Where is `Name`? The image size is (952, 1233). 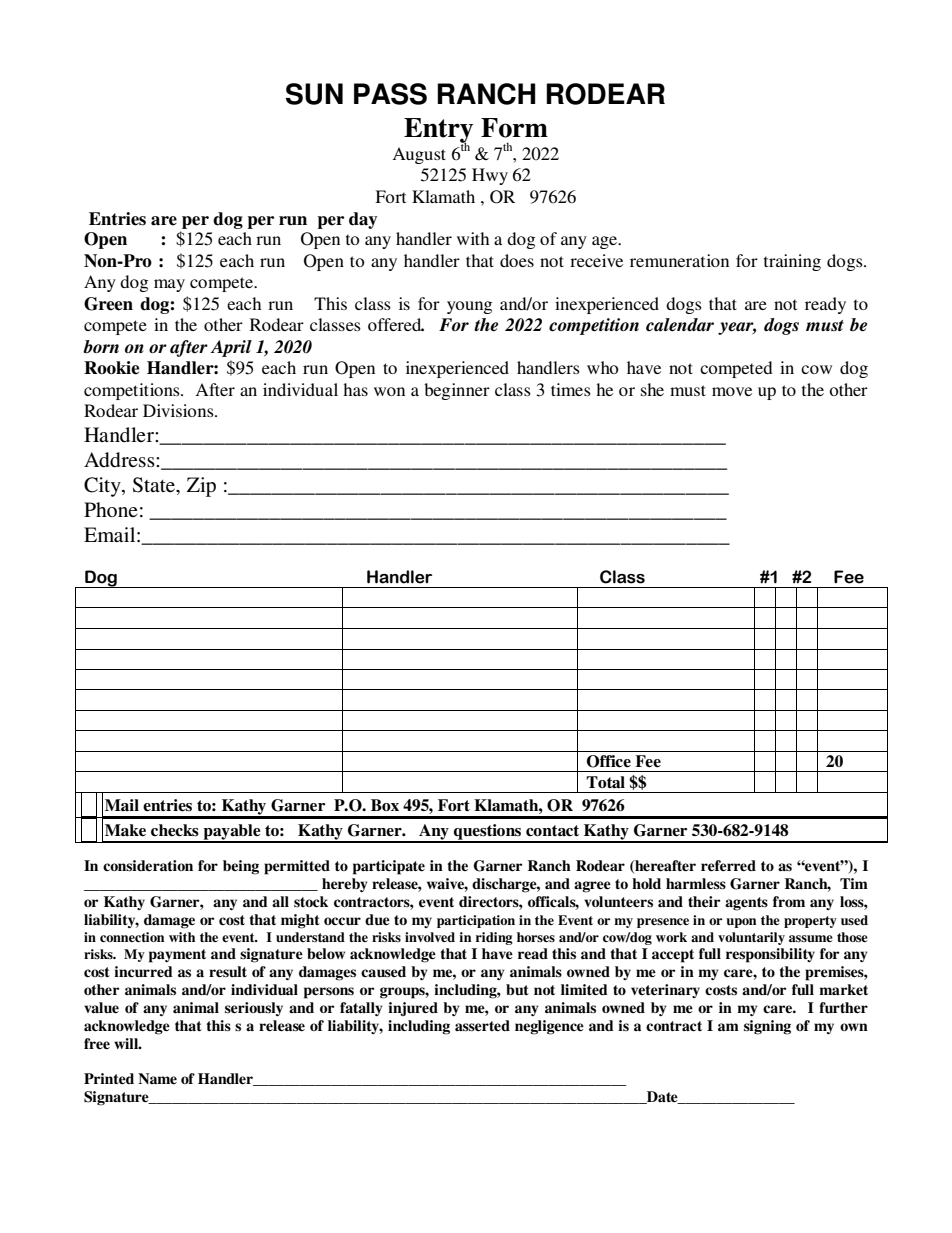 Name is located at coordinates (157, 1078).
